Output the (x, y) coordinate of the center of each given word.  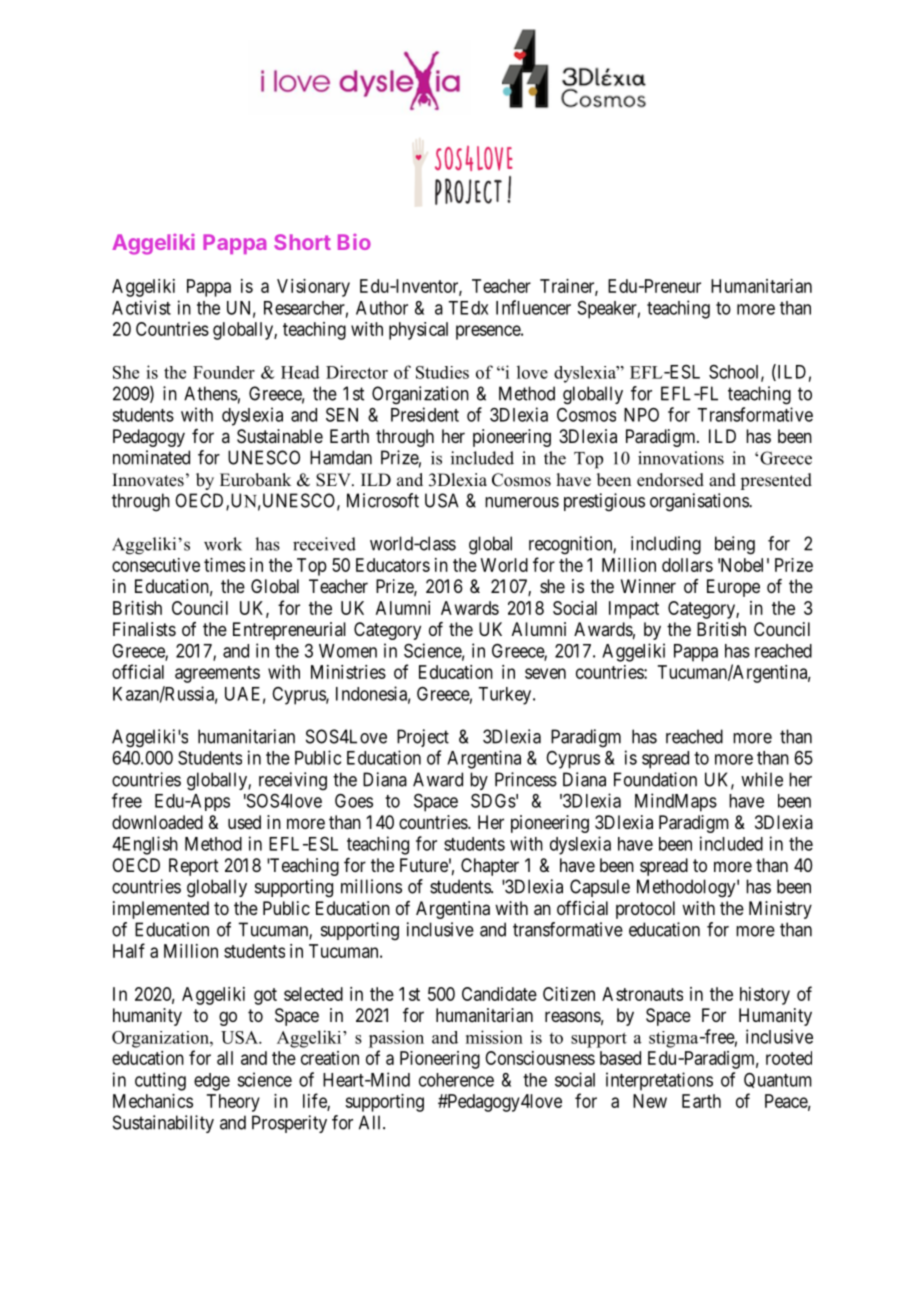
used (244, 822)
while (762, 779)
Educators (393, 565)
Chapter (490, 867)
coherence (456, 1080)
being (735, 545)
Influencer (533, 307)
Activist (141, 307)
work (223, 544)
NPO (641, 415)
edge (212, 1082)
